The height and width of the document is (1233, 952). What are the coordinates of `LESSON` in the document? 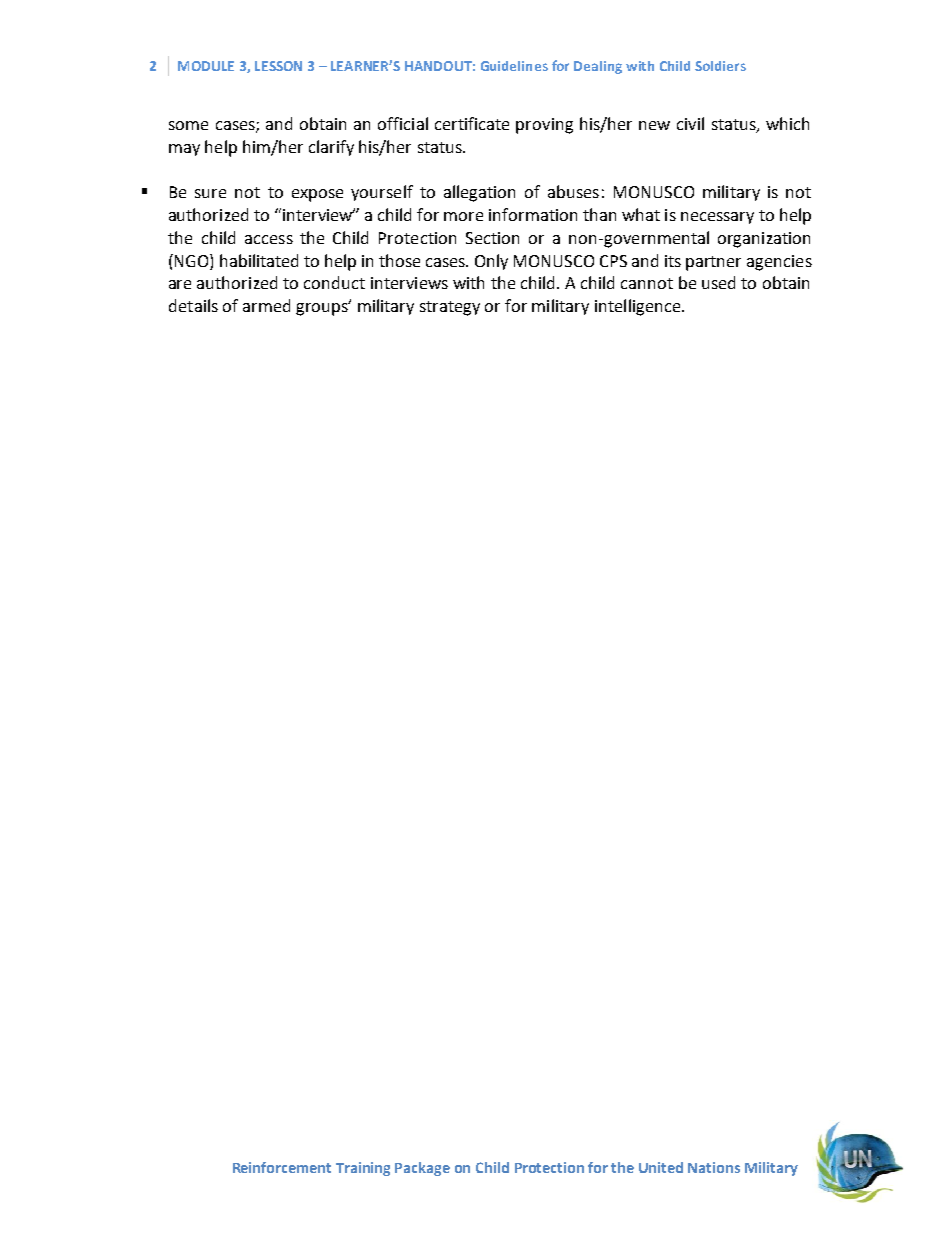 It's located at (278, 66).
